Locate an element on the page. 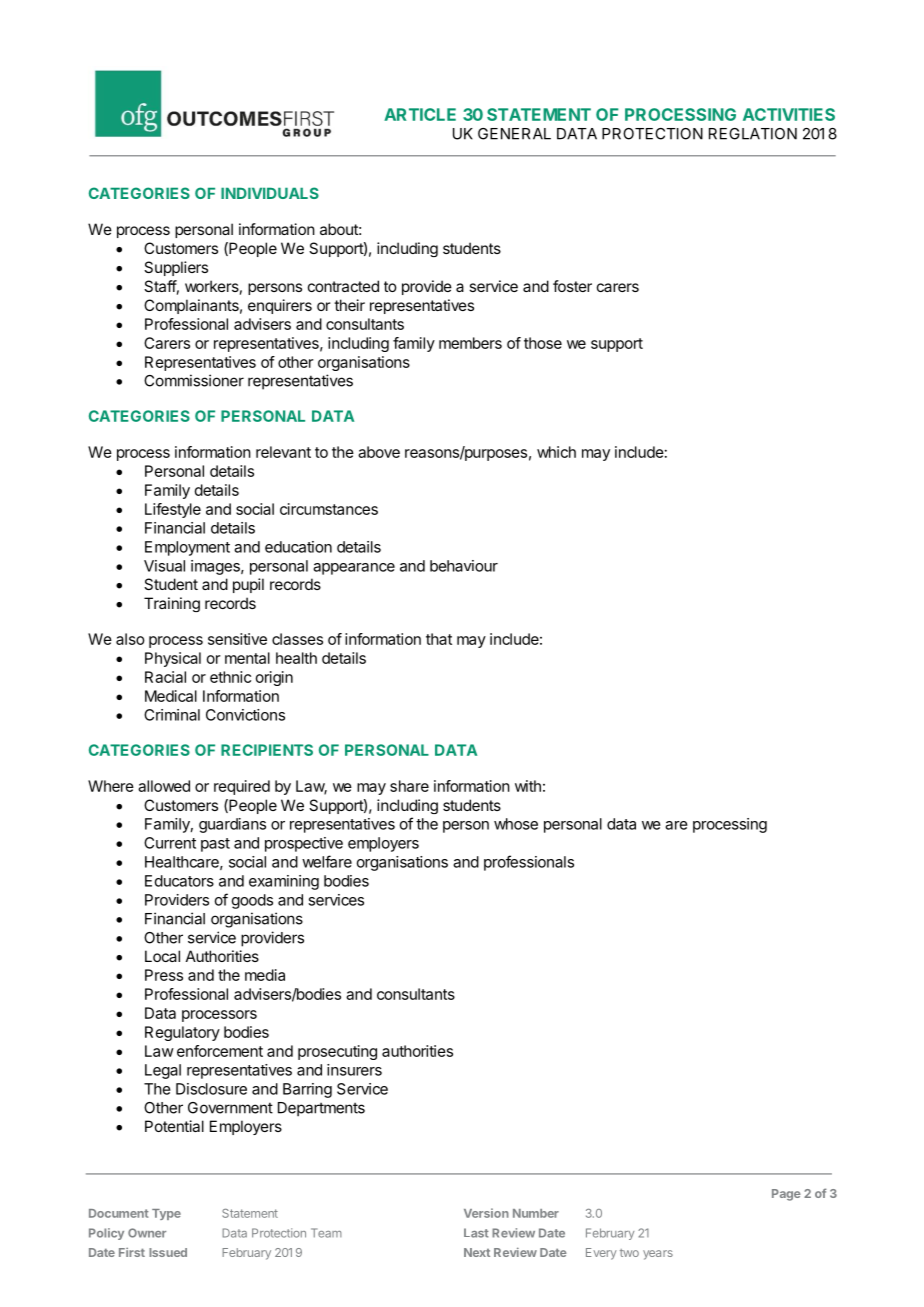  behaviour is located at coordinates (464, 566).
